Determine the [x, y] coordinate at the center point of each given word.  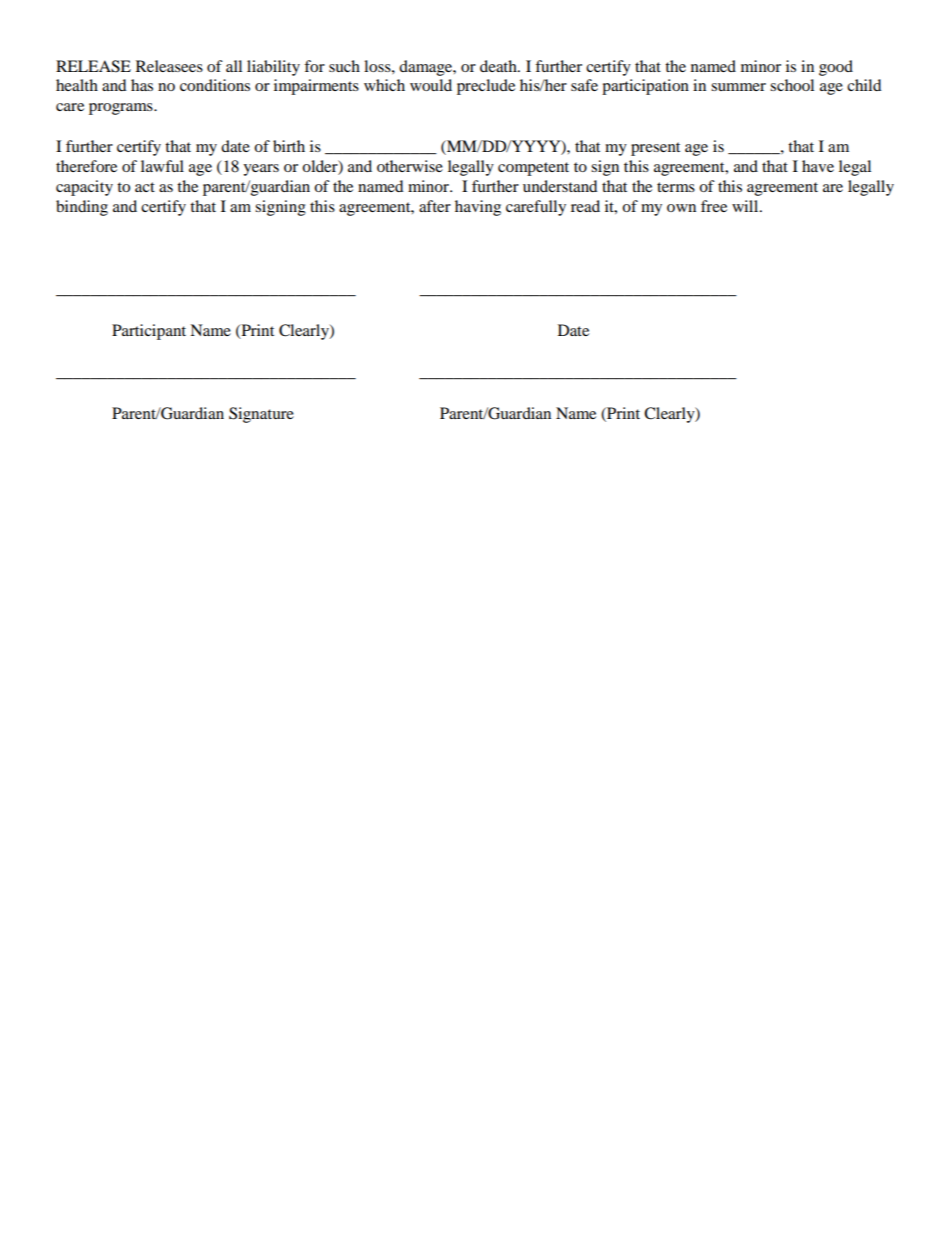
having [478, 208]
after [435, 206]
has [142, 85]
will [746, 206]
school [792, 85]
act [145, 187]
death [499, 66]
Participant [149, 332]
